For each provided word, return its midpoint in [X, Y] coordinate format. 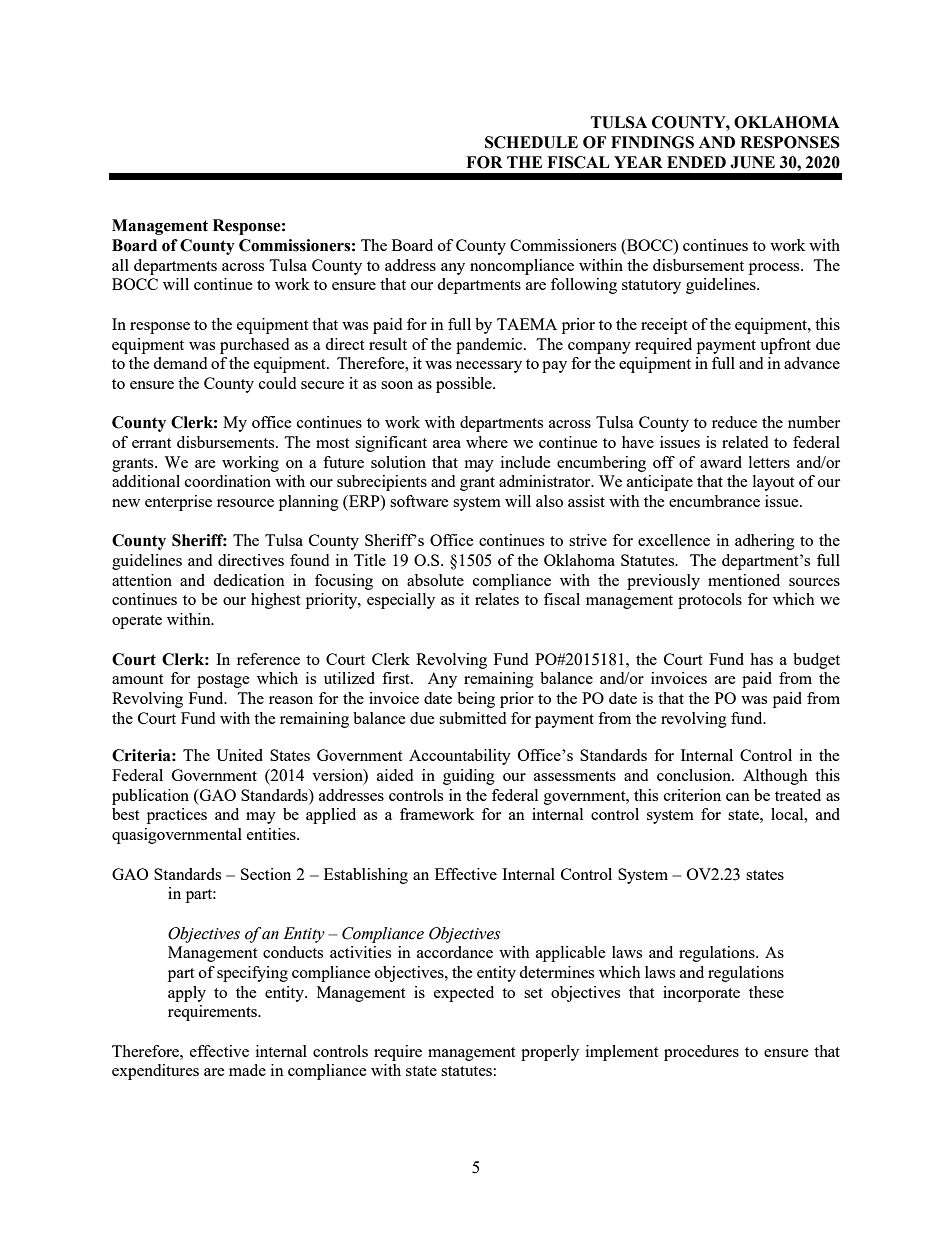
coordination [228, 481]
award [721, 462]
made [247, 1070]
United [239, 755]
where [487, 442]
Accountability [460, 757]
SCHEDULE [531, 142]
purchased [254, 346]
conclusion [695, 775]
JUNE [752, 162]
